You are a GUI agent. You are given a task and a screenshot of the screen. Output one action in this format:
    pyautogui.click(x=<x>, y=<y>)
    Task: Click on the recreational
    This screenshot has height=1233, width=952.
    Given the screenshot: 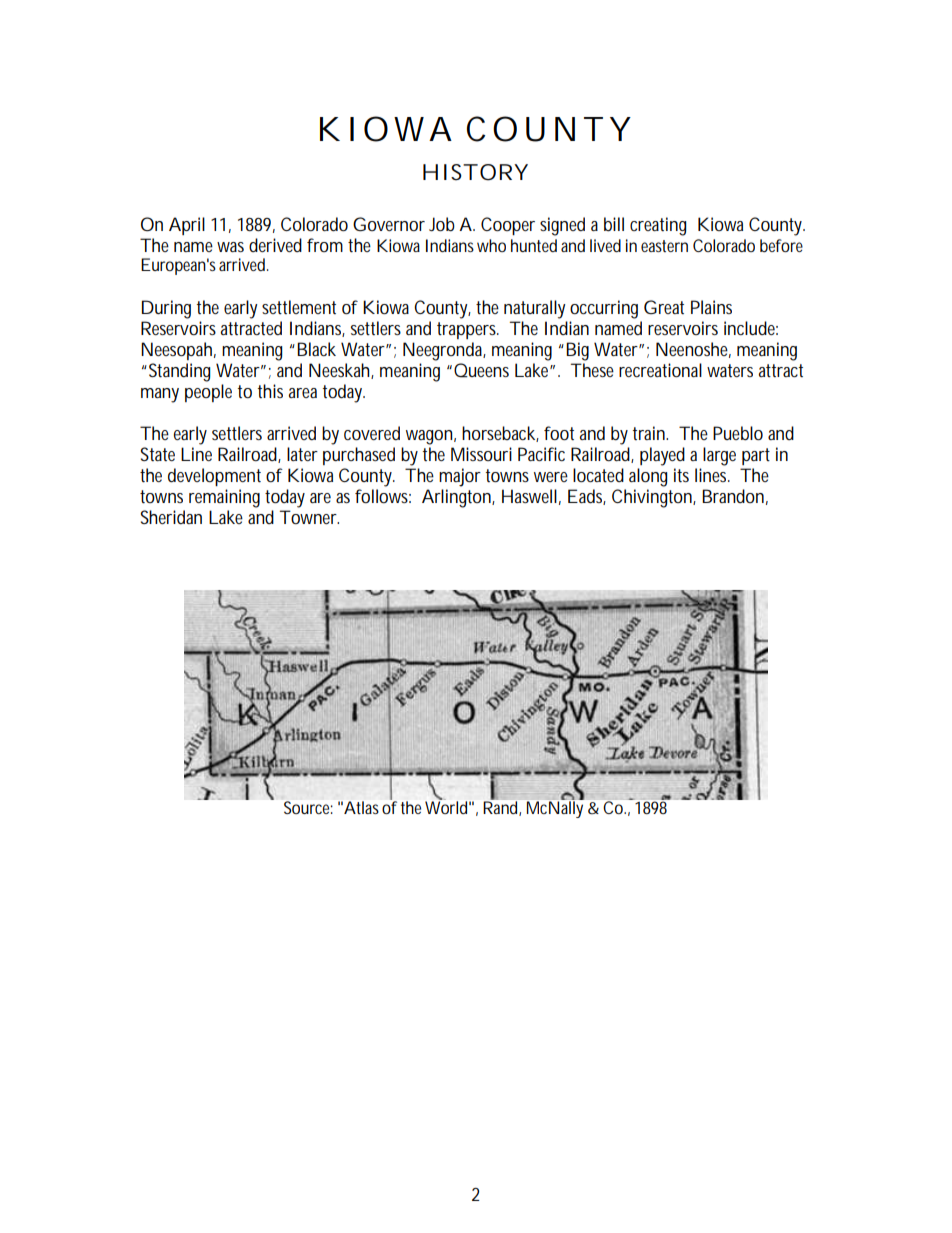 What is the action you would take?
    pyautogui.click(x=660, y=370)
